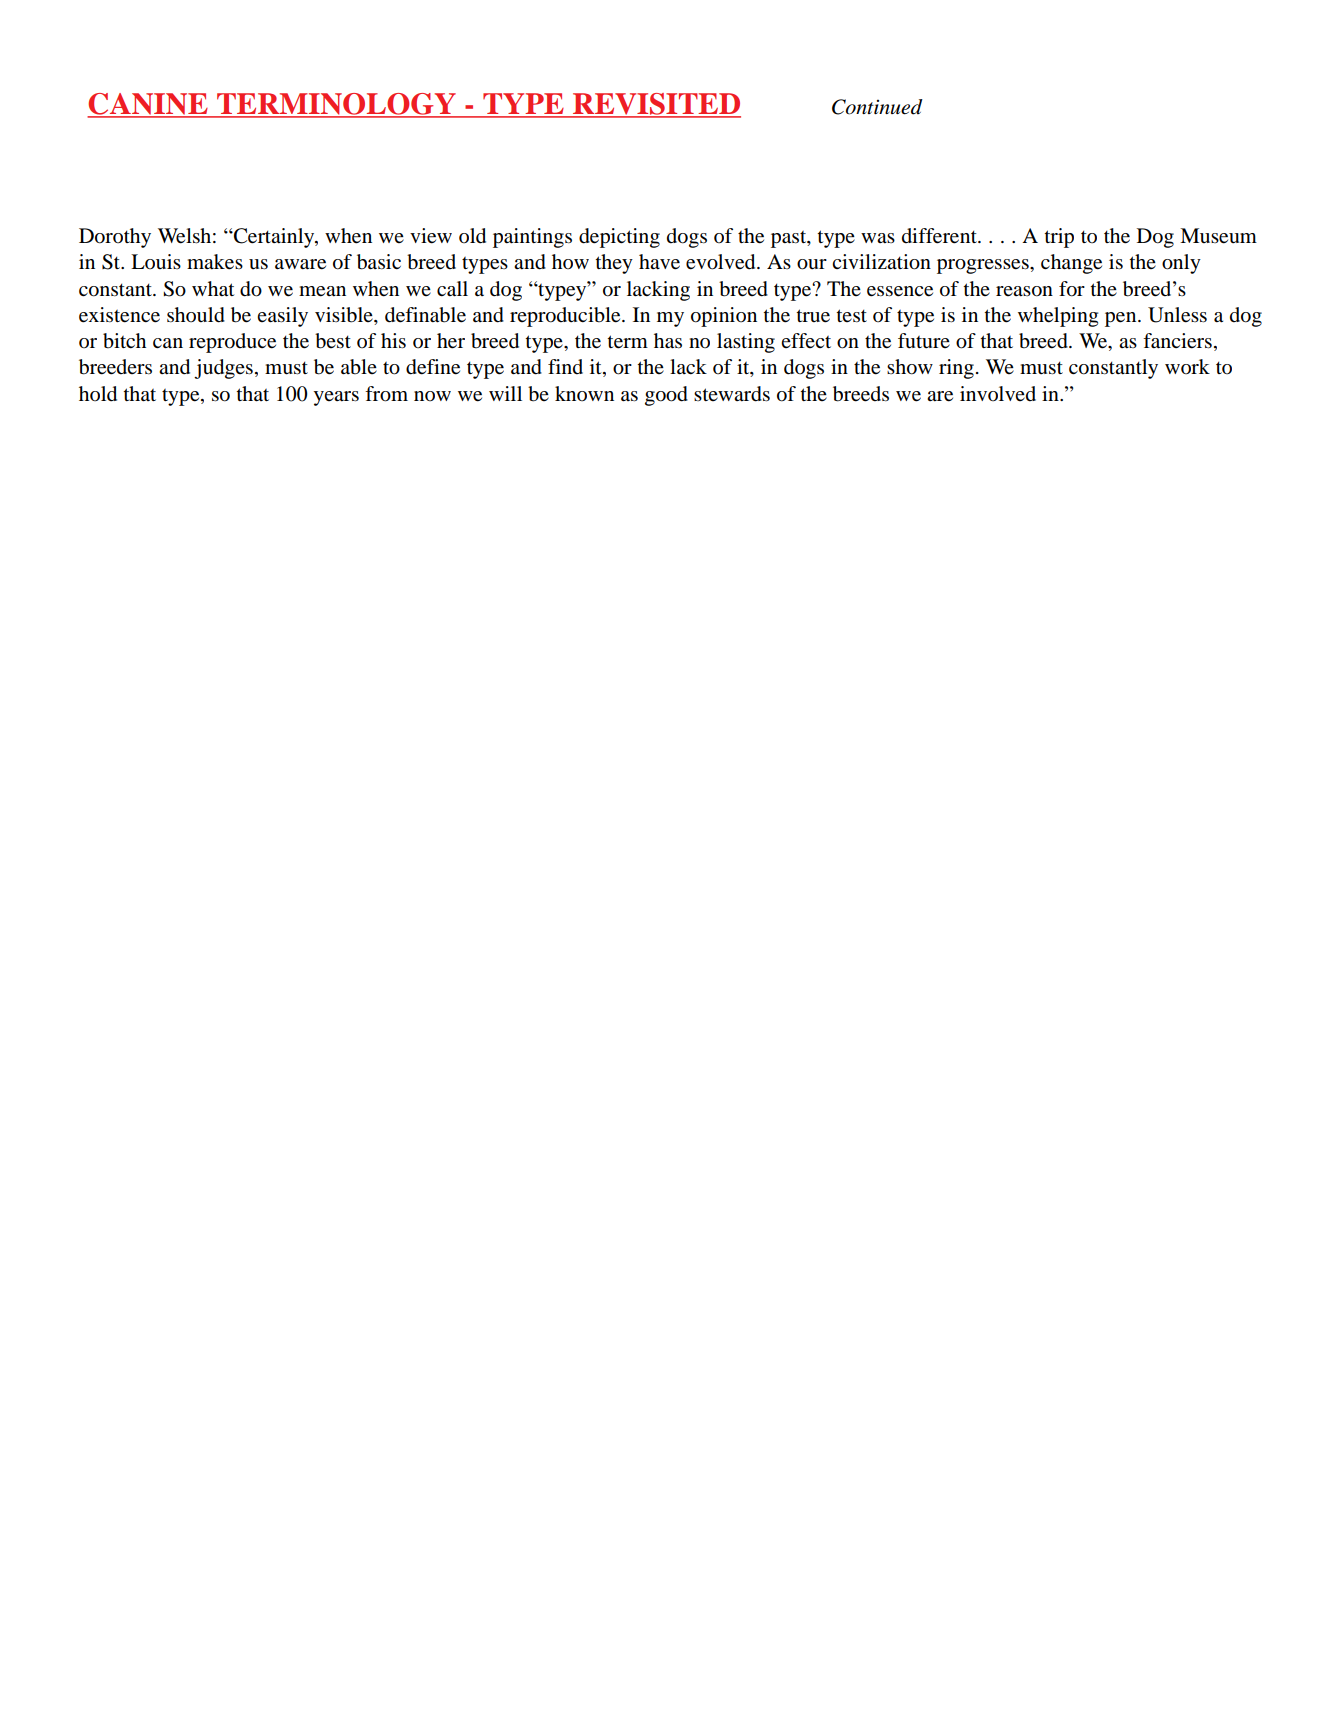  I want to click on trip, so click(1059, 238).
